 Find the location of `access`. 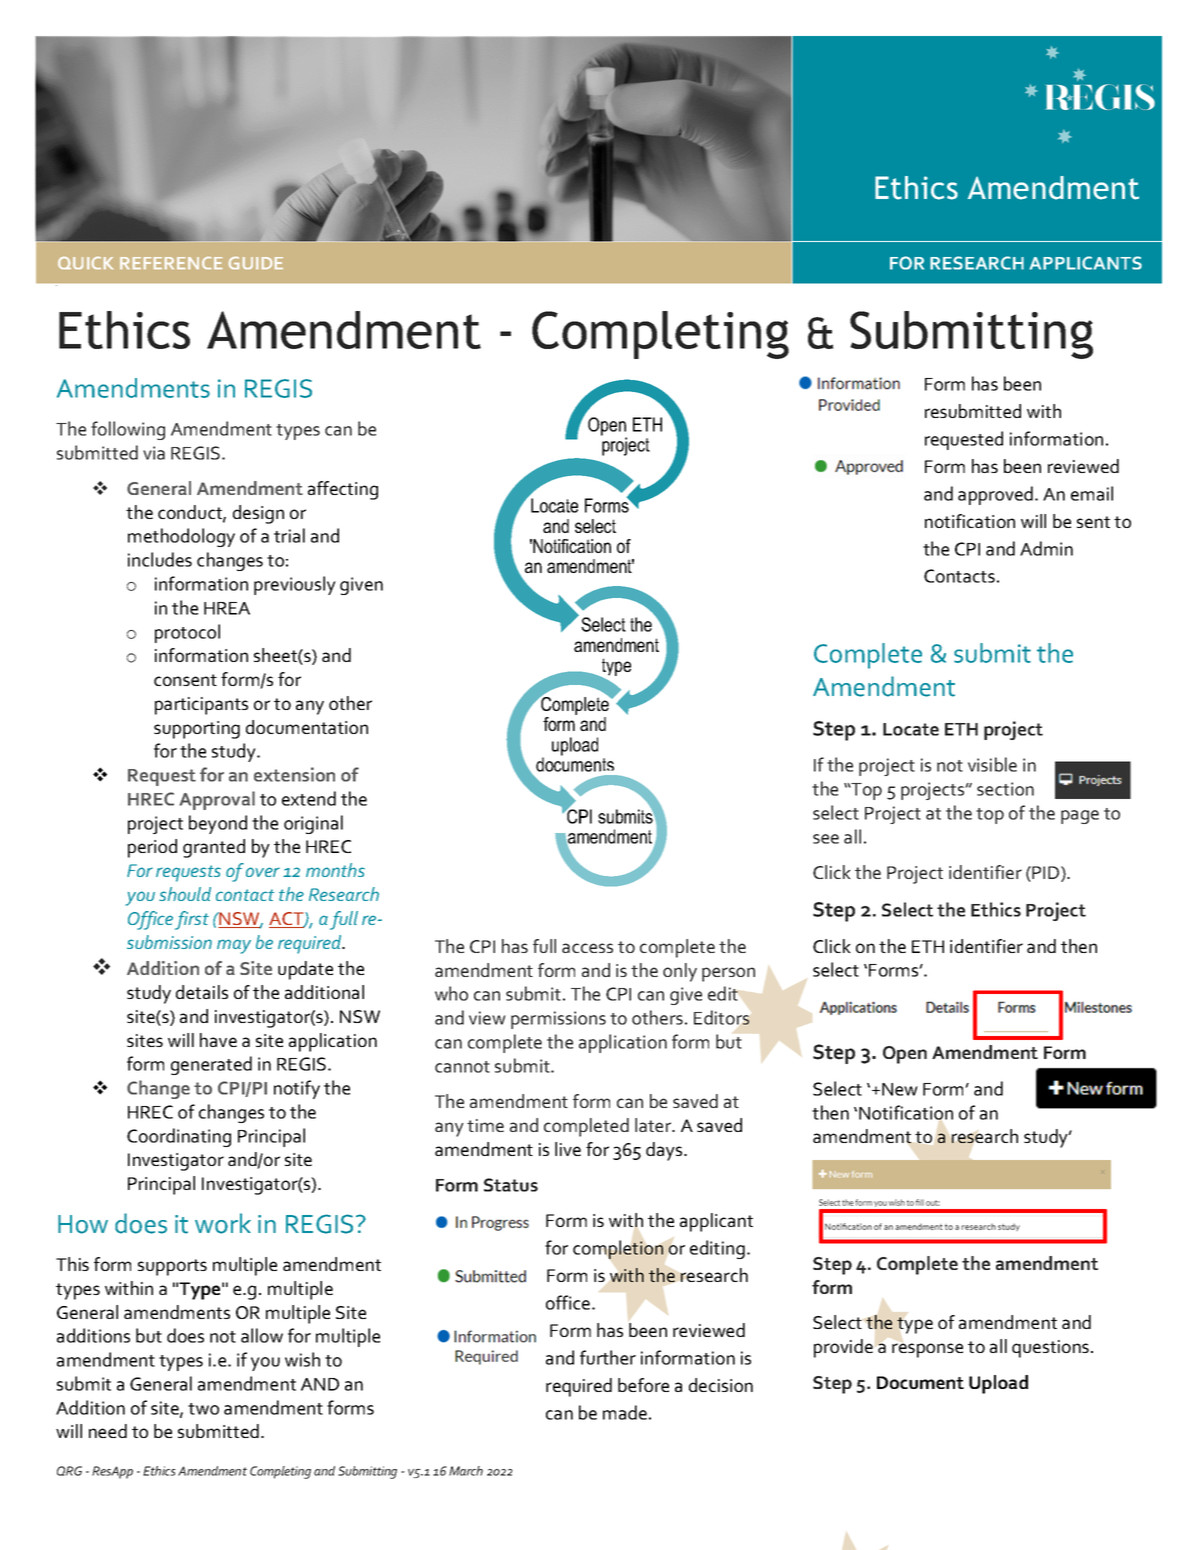

access is located at coordinates (587, 948).
